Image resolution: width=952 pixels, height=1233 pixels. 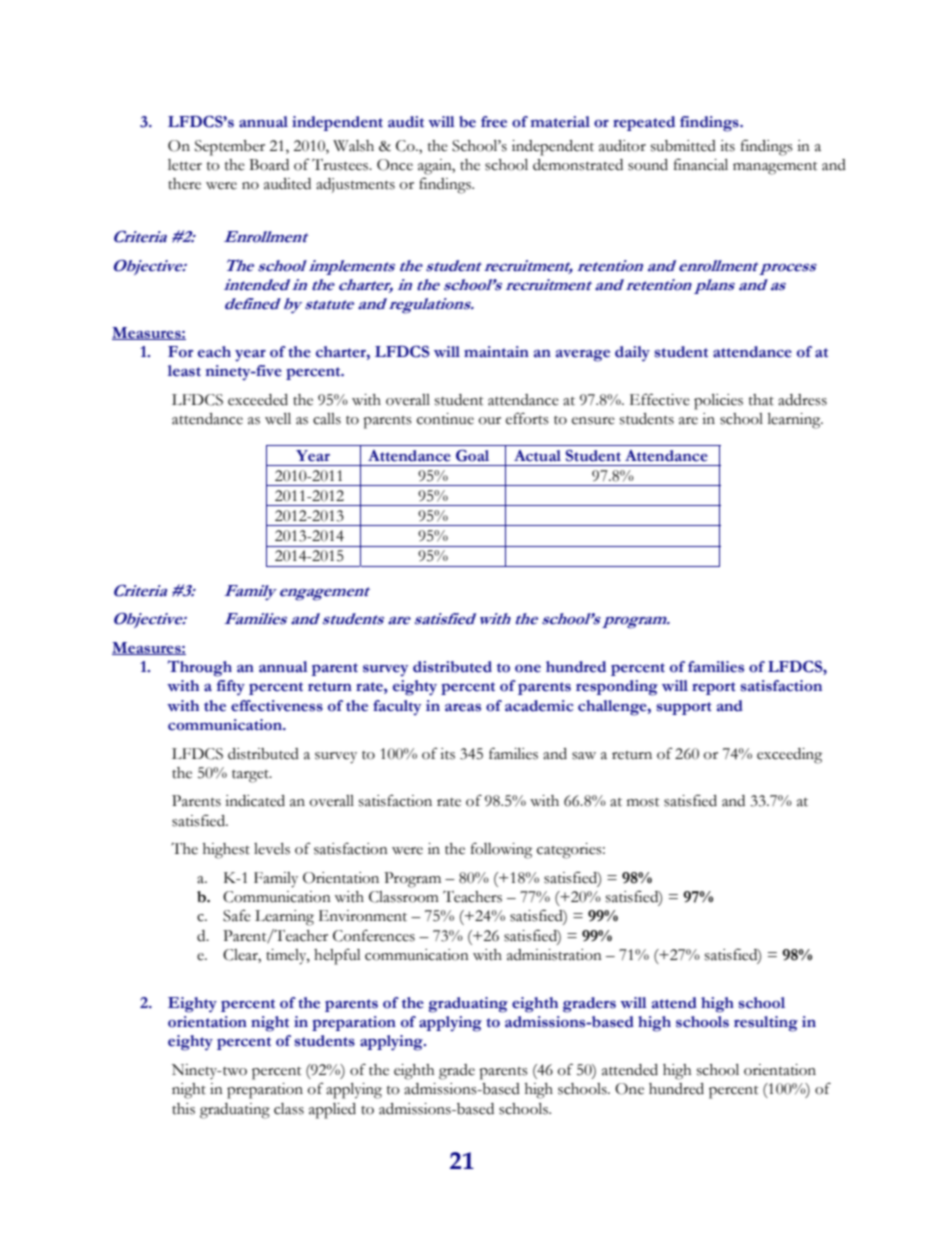 What do you see at coordinates (183, 1109) in the screenshot?
I see `this` at bounding box center [183, 1109].
